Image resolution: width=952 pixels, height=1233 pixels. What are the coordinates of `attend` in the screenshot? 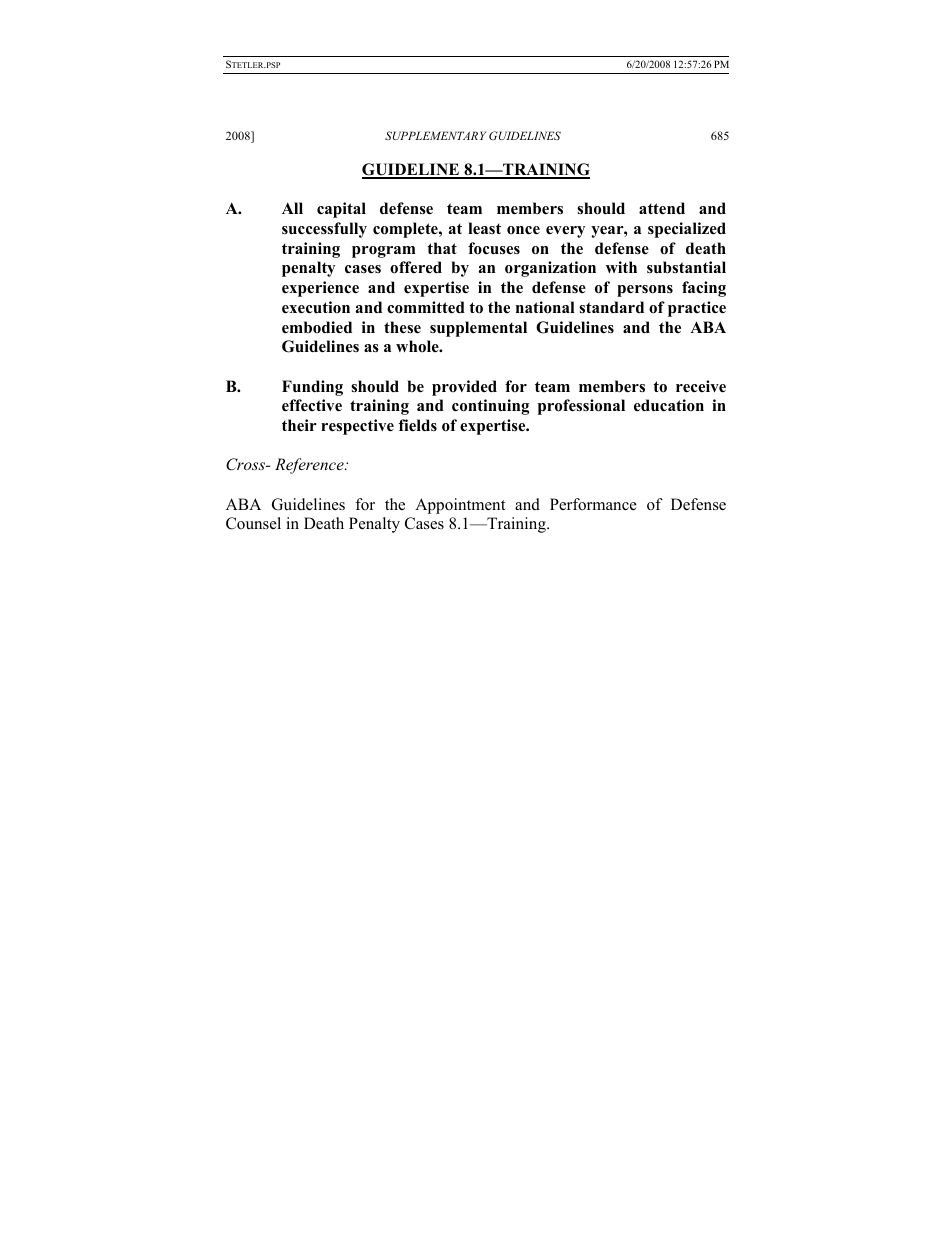 It's located at (662, 208).
